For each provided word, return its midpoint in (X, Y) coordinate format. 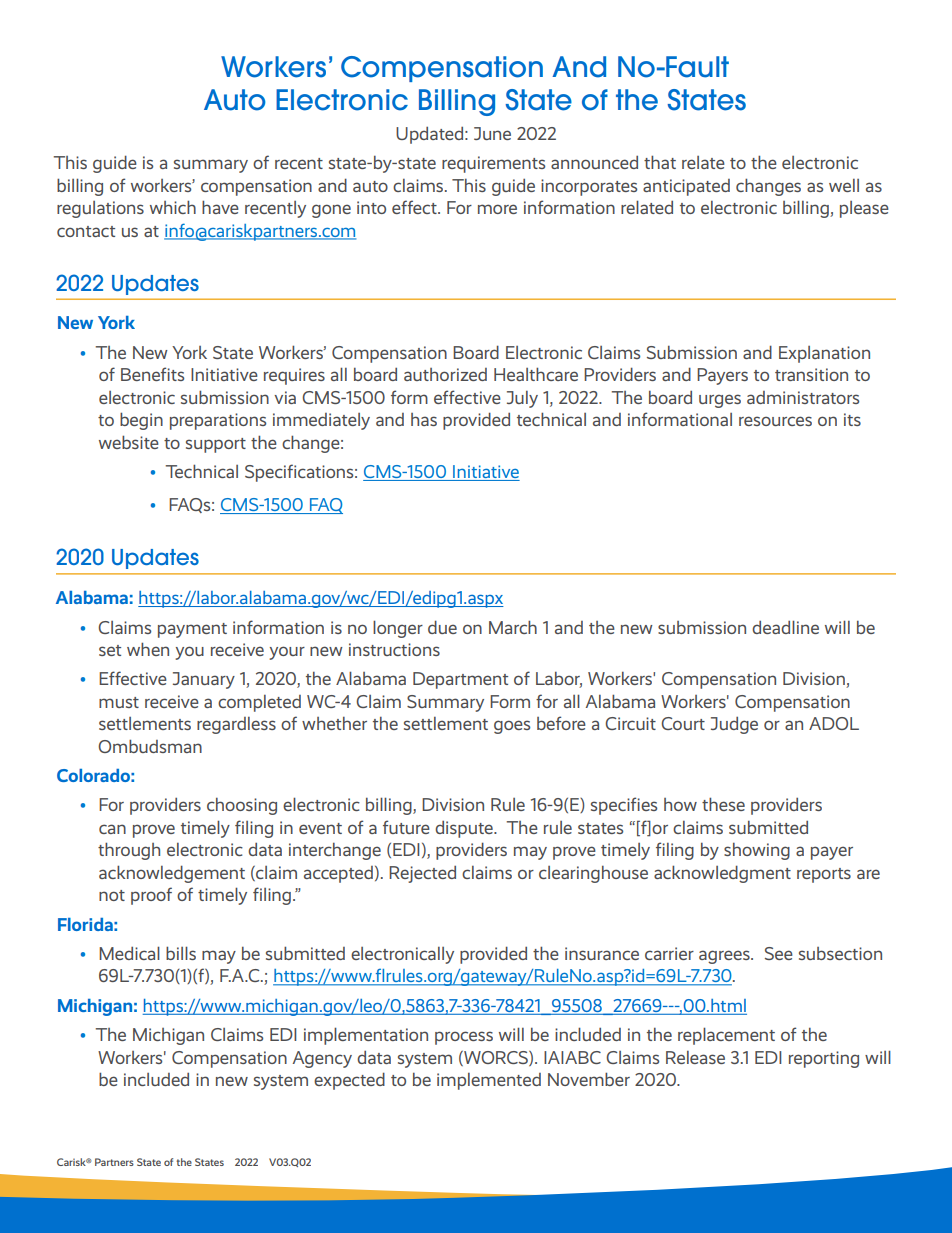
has (424, 419)
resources (775, 421)
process (464, 1038)
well (844, 185)
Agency (322, 1059)
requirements (493, 164)
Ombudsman (150, 746)
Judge (734, 725)
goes (512, 727)
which (173, 207)
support (216, 445)
